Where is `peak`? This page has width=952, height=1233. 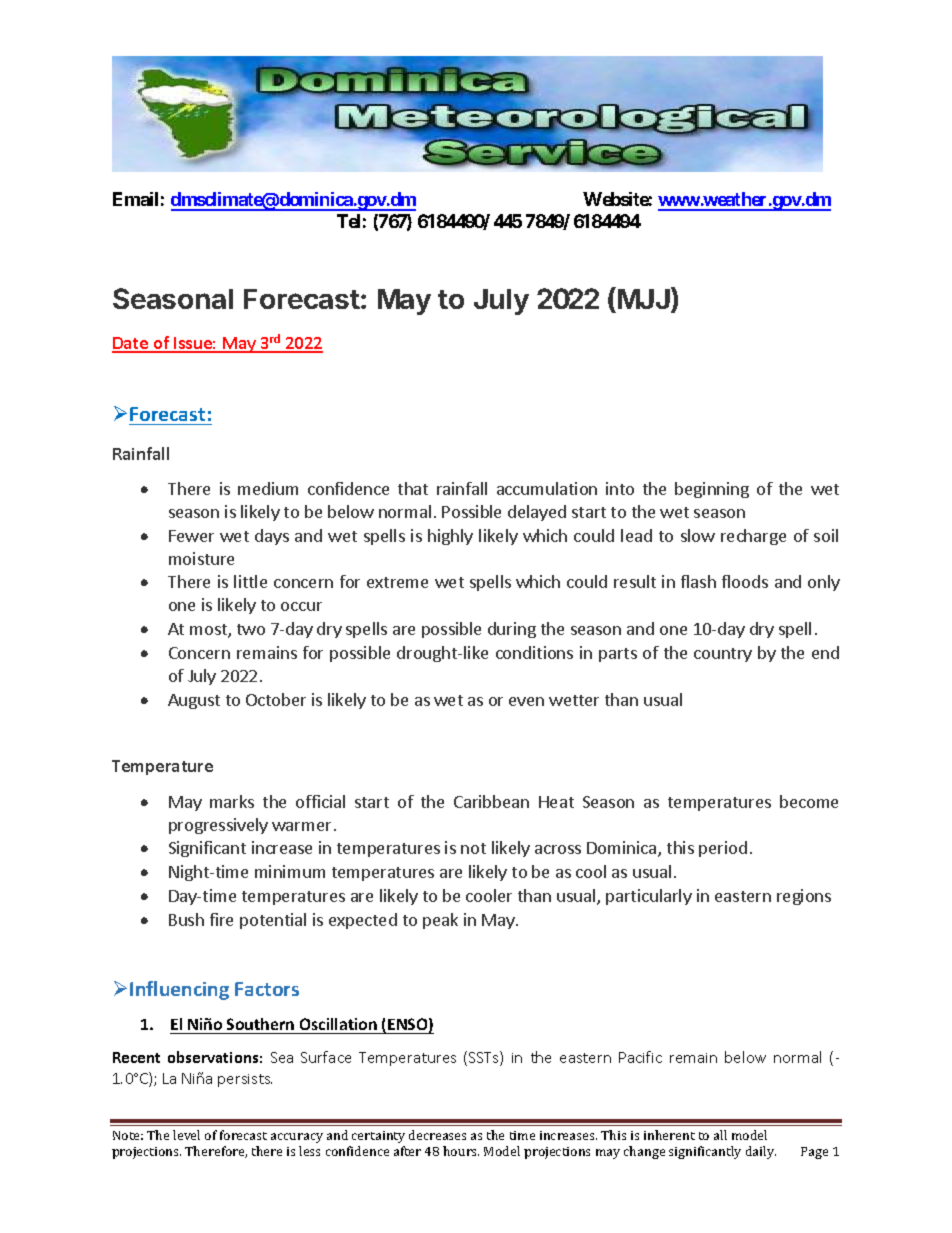 peak is located at coordinates (440, 921).
